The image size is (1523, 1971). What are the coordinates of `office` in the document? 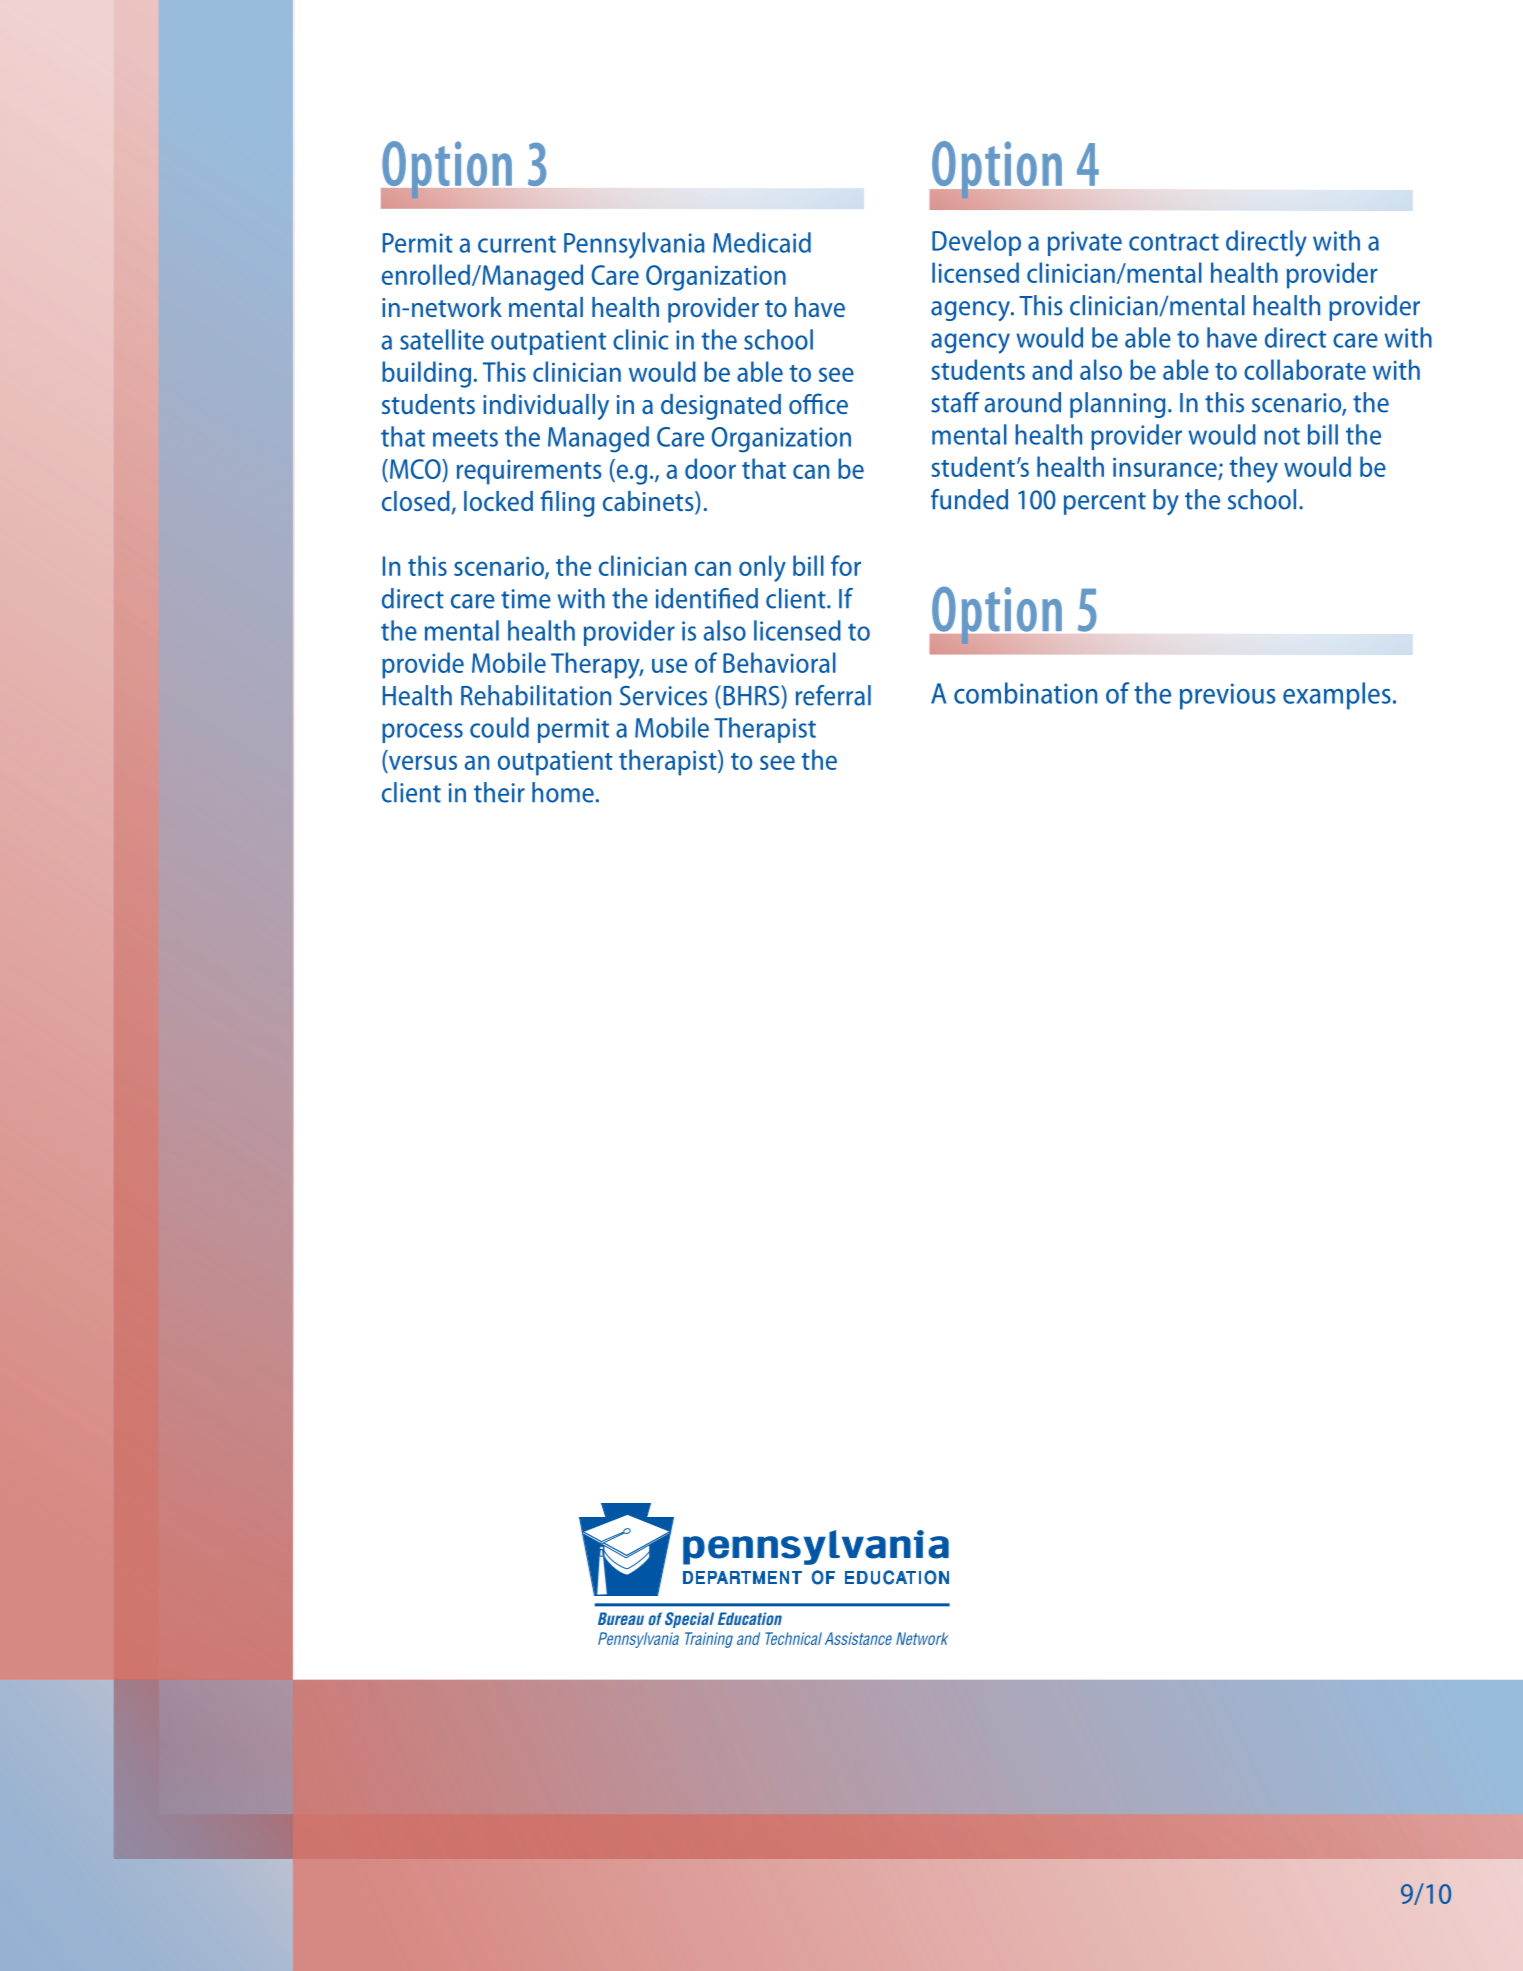 It's located at (818, 403).
